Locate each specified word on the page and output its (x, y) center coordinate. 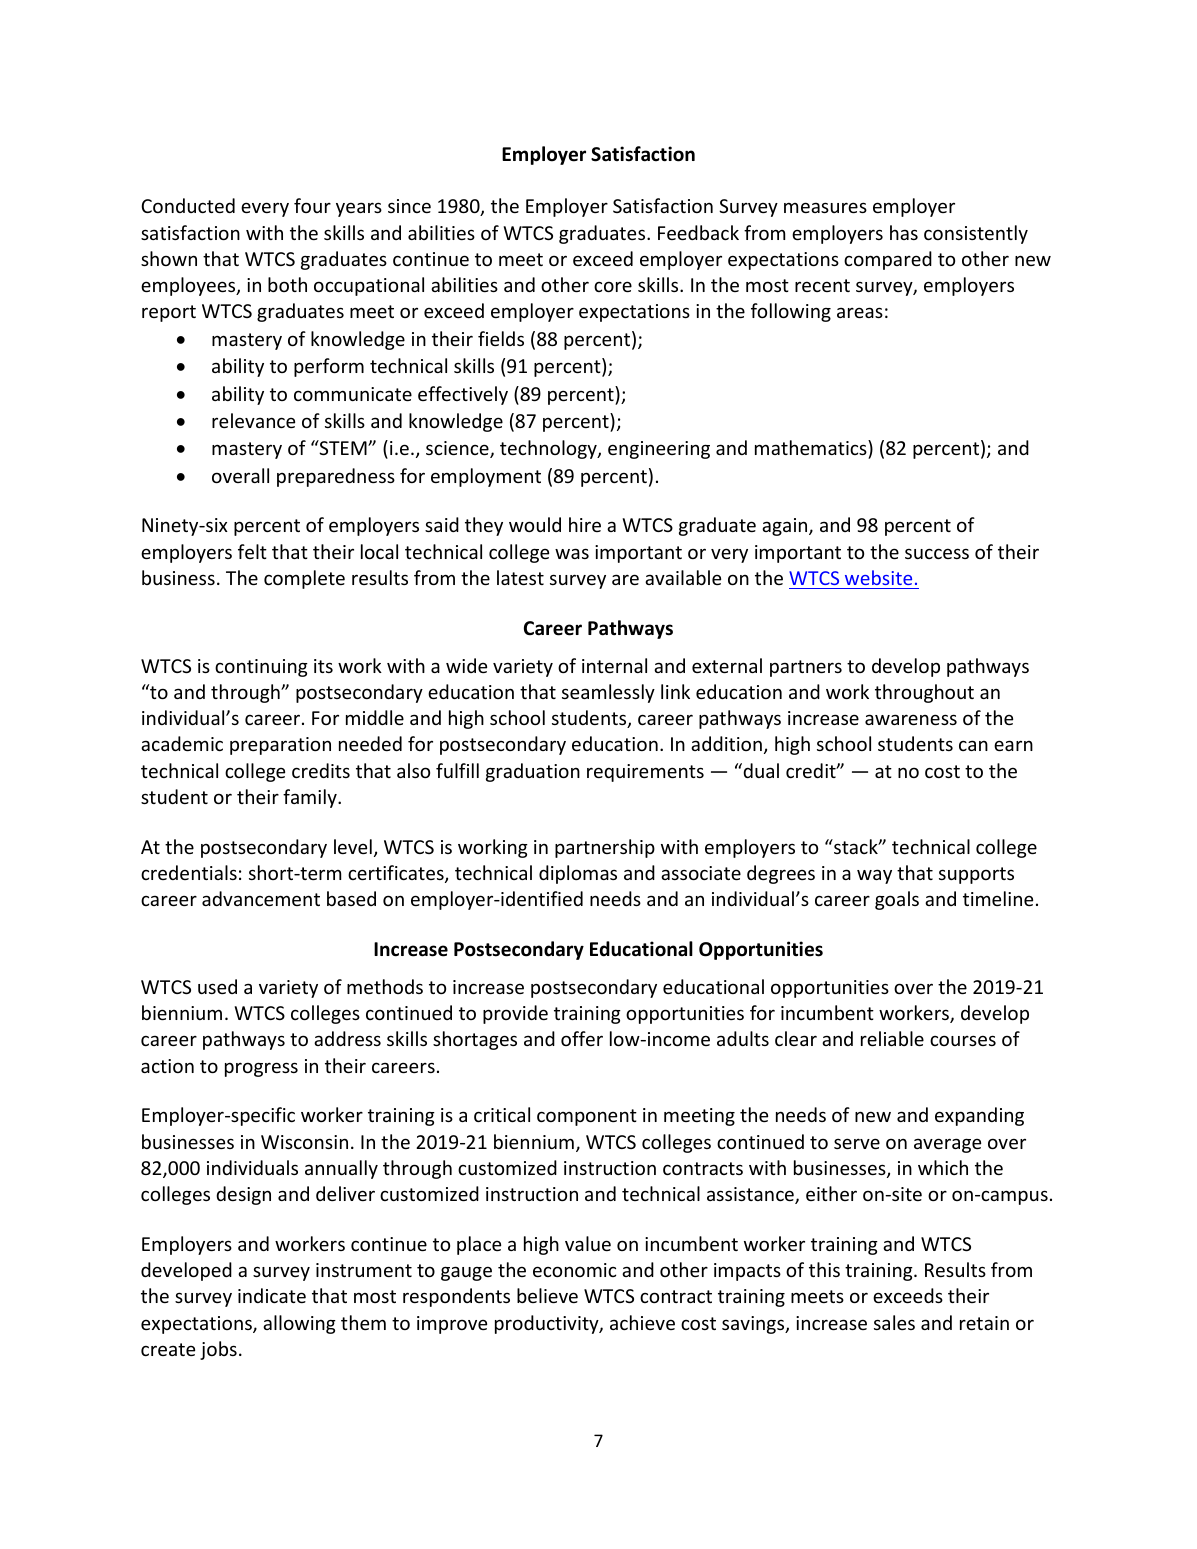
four (312, 205)
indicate (272, 1295)
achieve (642, 1322)
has (904, 232)
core (613, 286)
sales (894, 1322)
